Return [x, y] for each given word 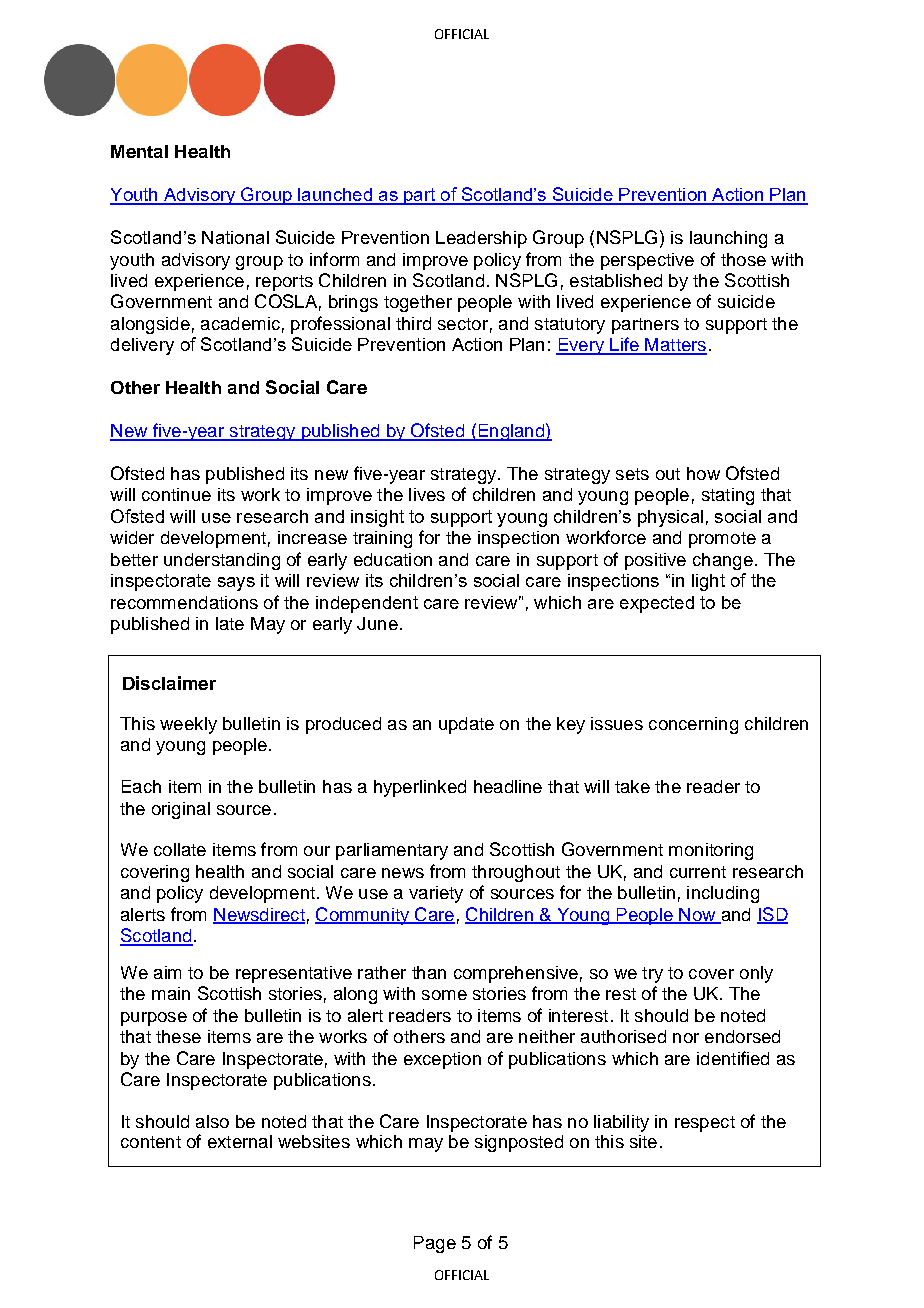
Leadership [481, 239]
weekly [188, 725]
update [466, 725]
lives [427, 494]
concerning [693, 725]
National [235, 237]
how [703, 473]
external [240, 1141]
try [652, 975]
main [171, 993]
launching [728, 239]
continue [176, 494]
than [429, 972]
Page [435, 1244]
